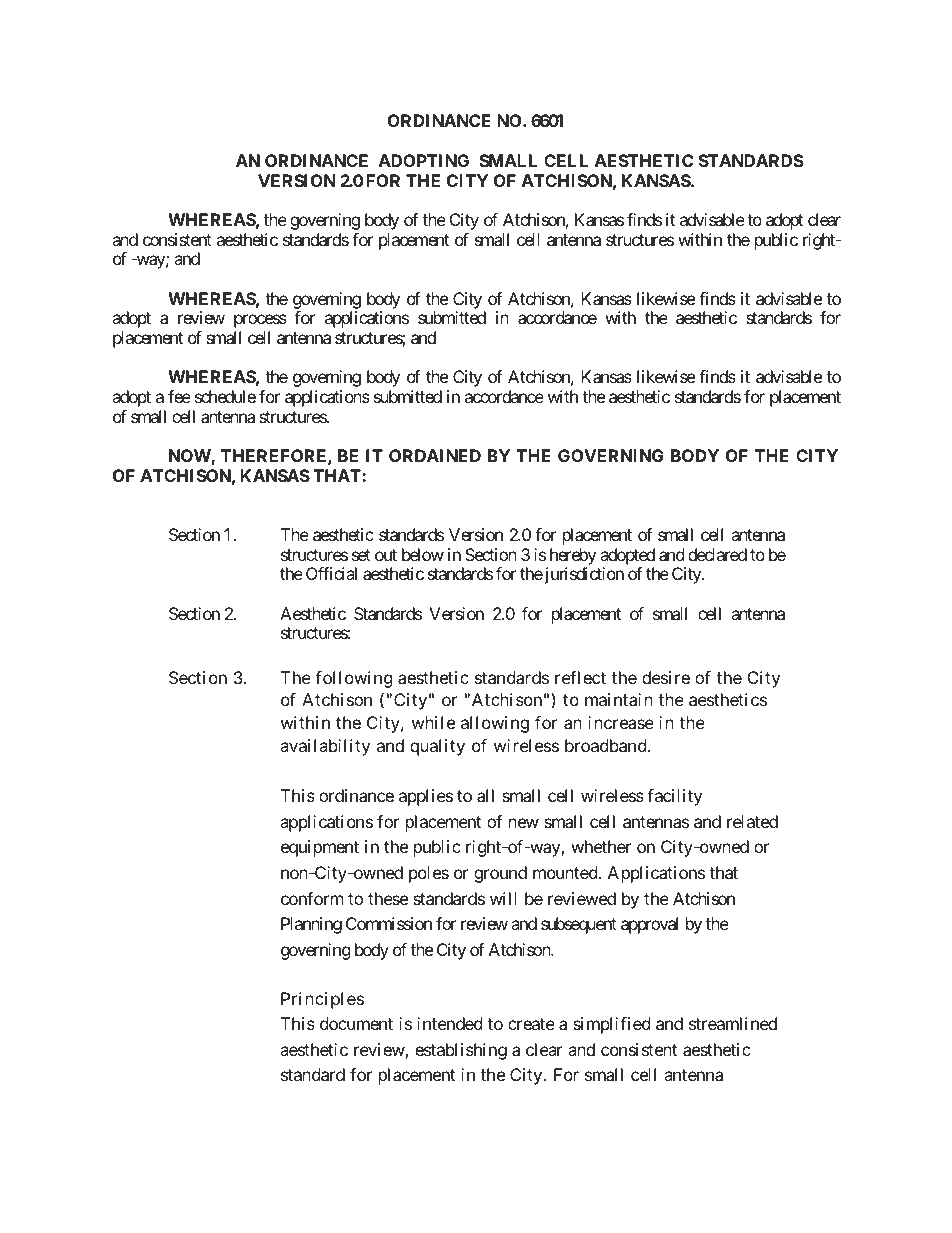  I want to click on declared, so click(717, 554).
